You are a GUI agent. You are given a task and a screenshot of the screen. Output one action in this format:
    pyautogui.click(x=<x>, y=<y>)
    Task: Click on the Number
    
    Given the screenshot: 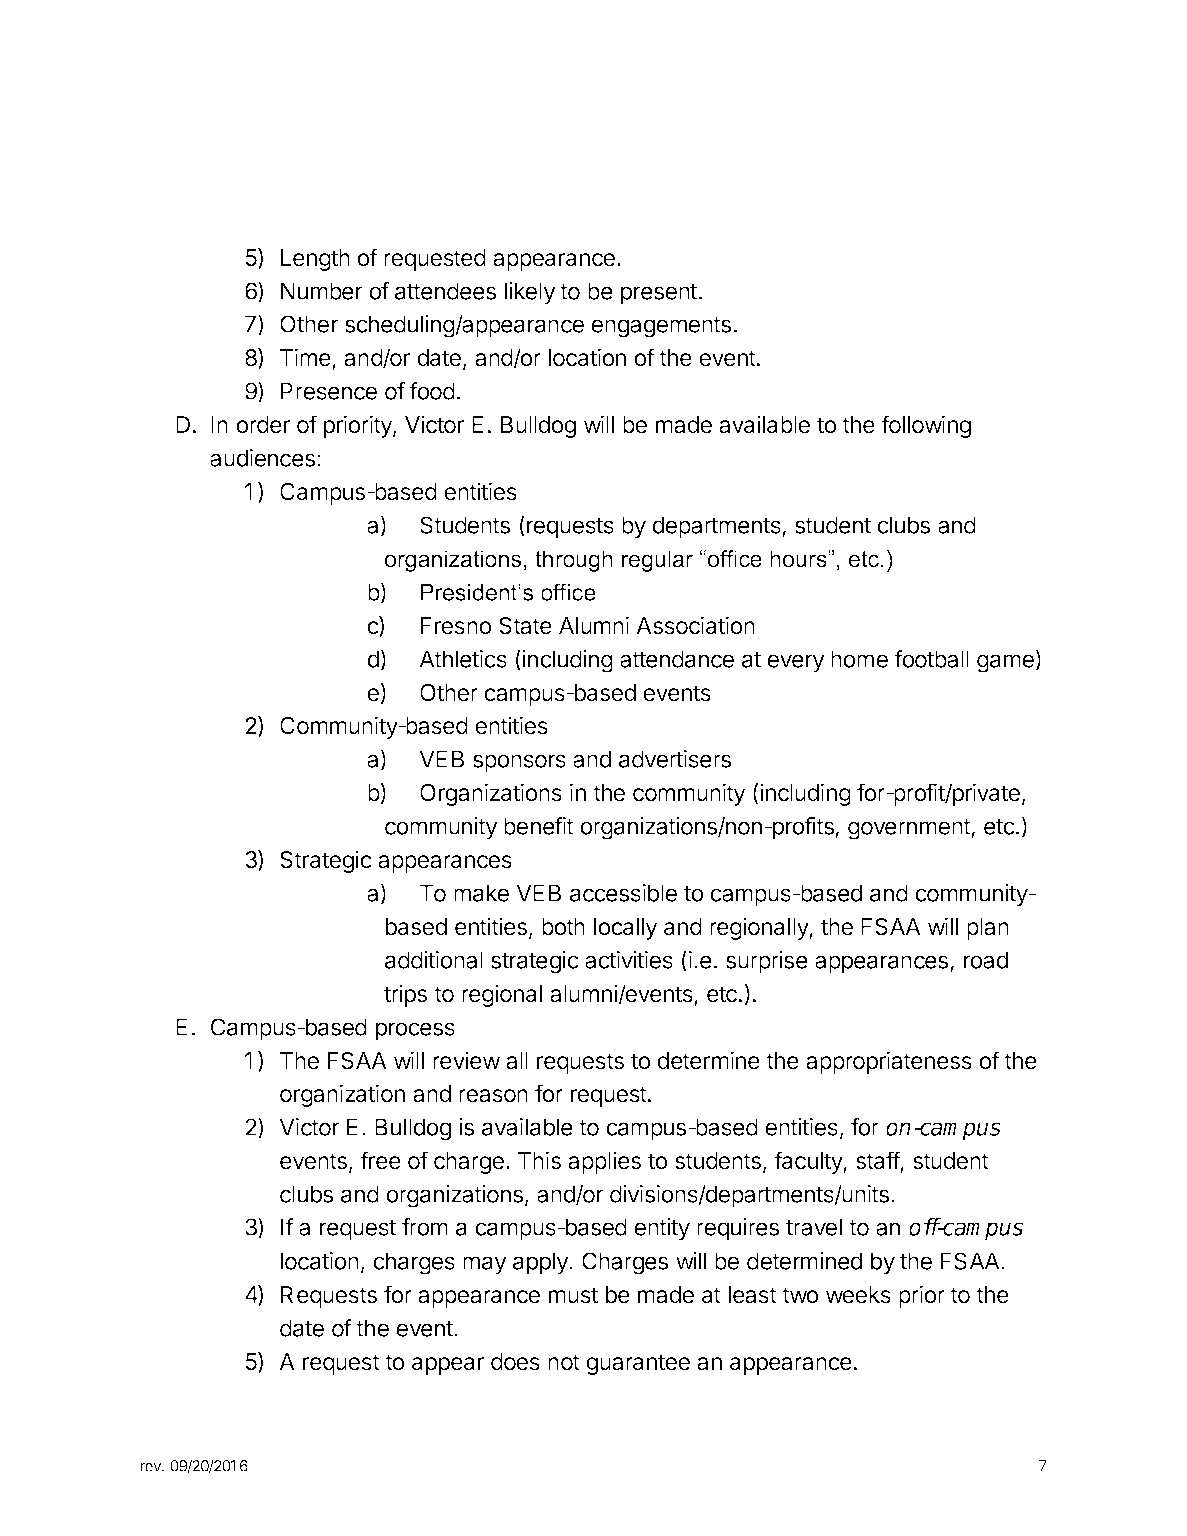 What is the action you would take?
    pyautogui.click(x=321, y=291)
